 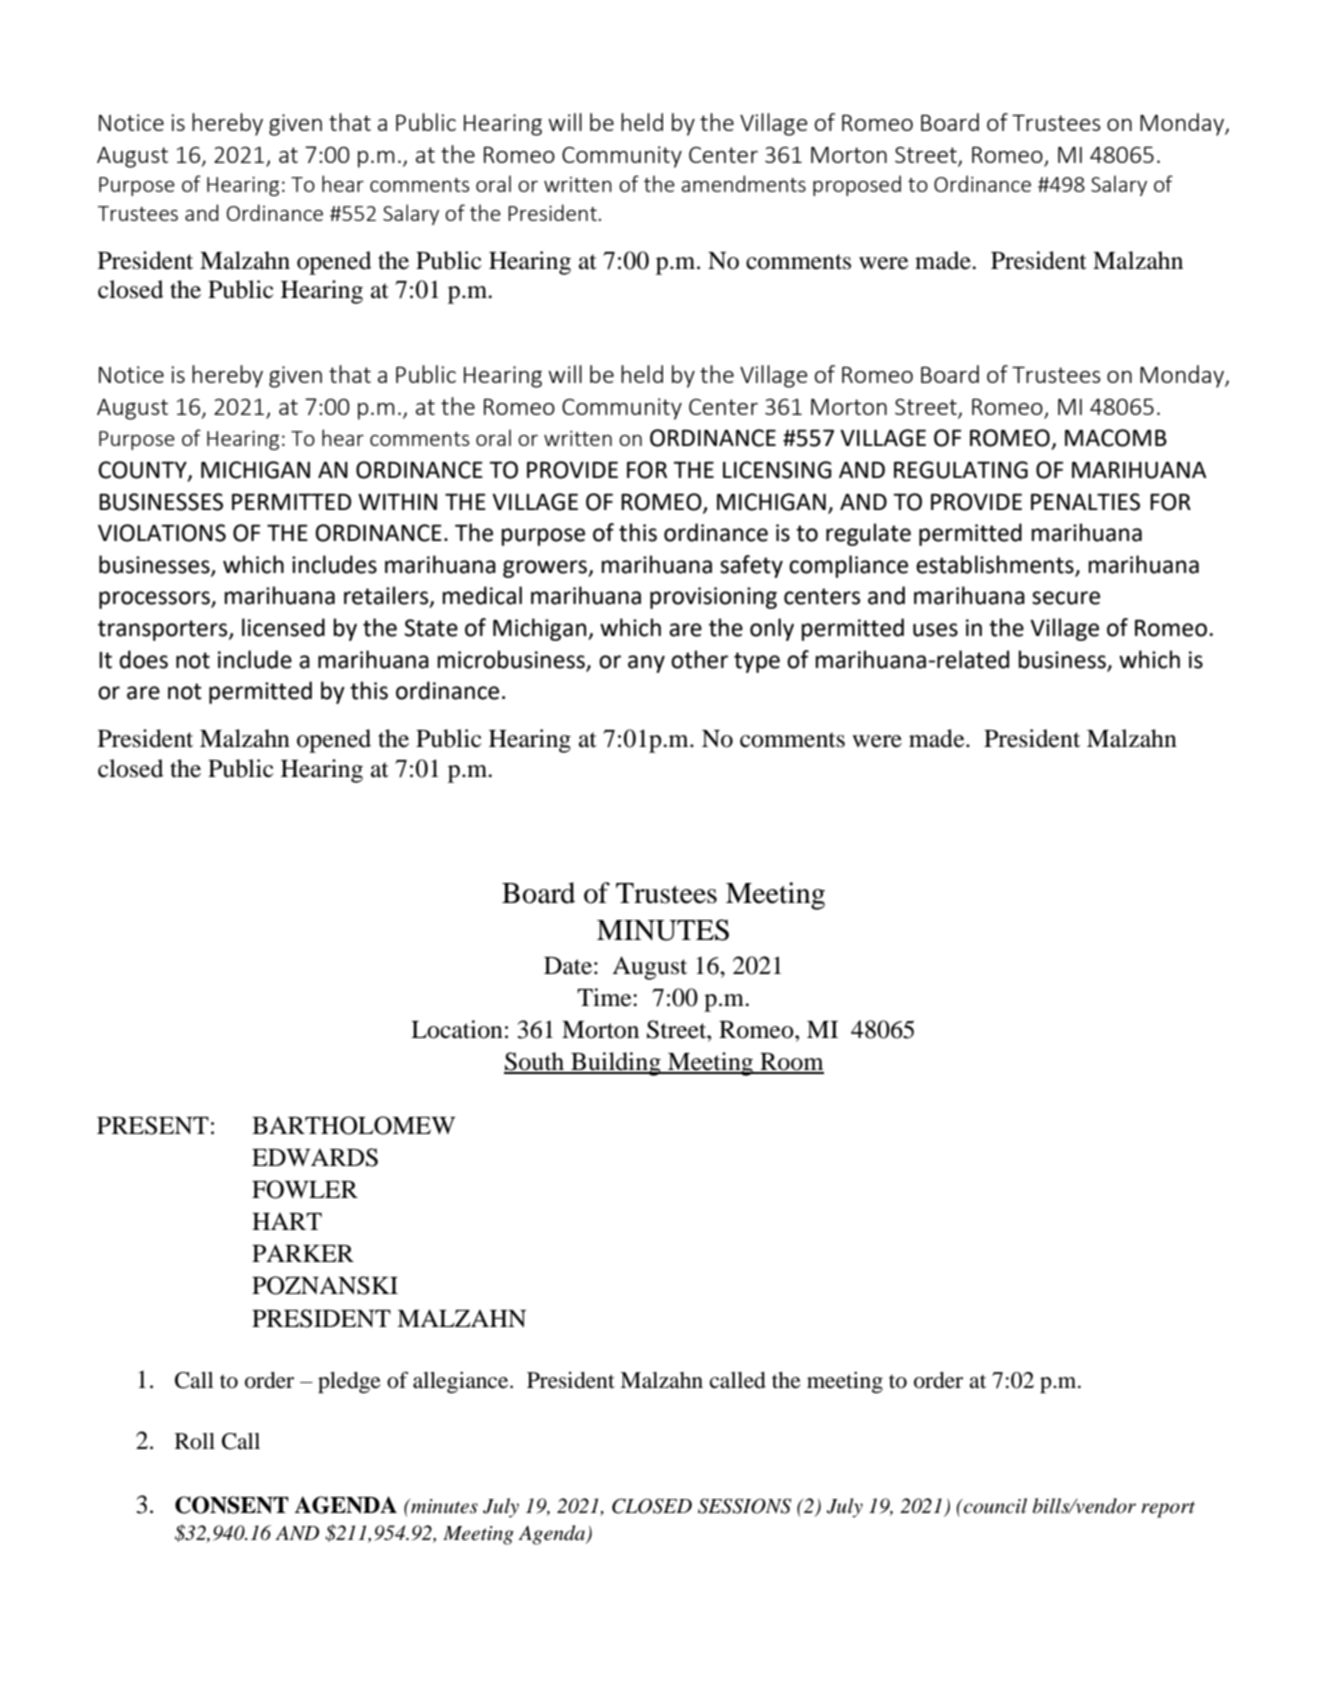 What do you see at coordinates (568, 966) in the image?
I see `Date` at bounding box center [568, 966].
